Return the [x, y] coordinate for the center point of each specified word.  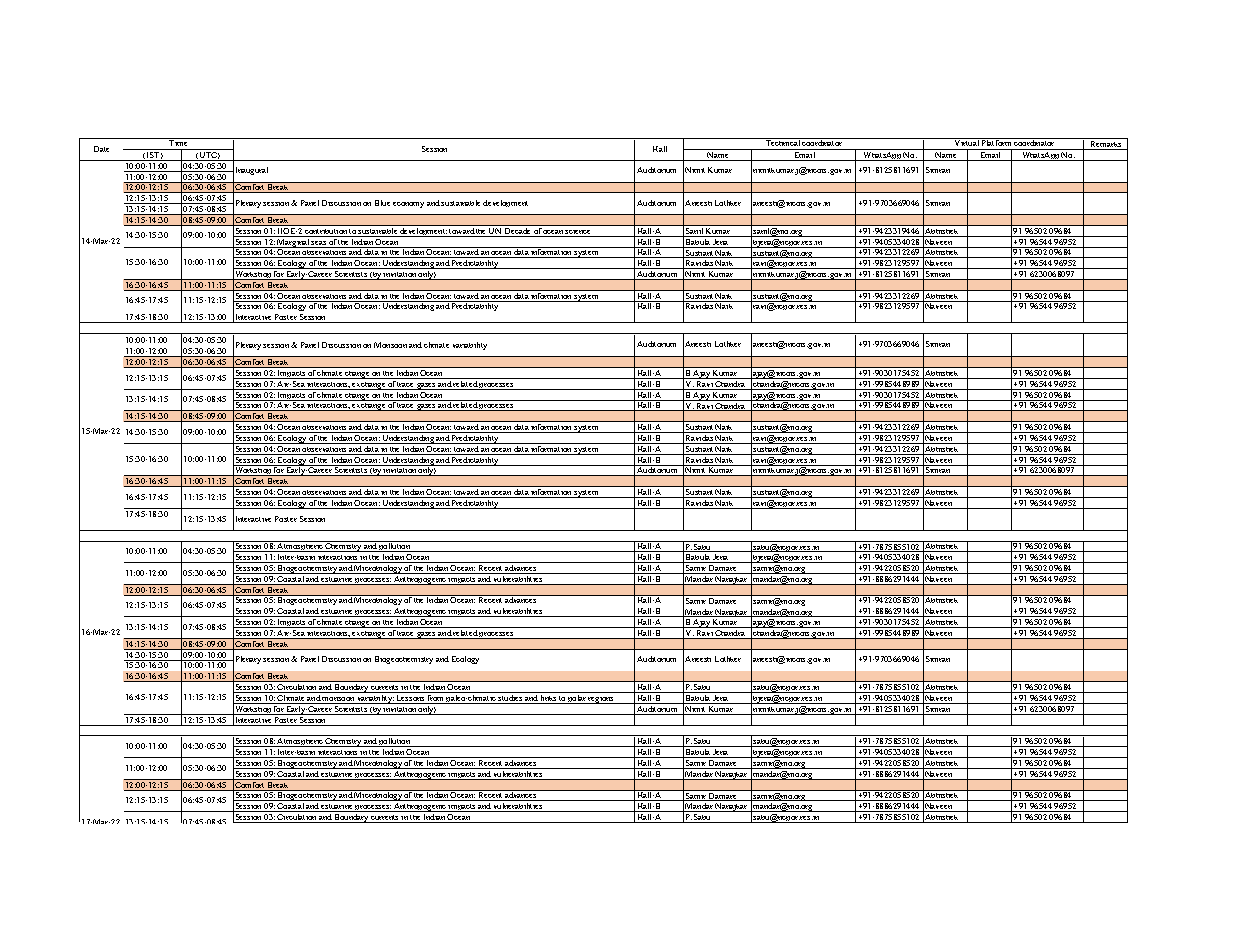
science [579, 229]
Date [101, 149]
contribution [326, 229]
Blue [382, 203]
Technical [782, 142]
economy [408, 205]
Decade [518, 229]
